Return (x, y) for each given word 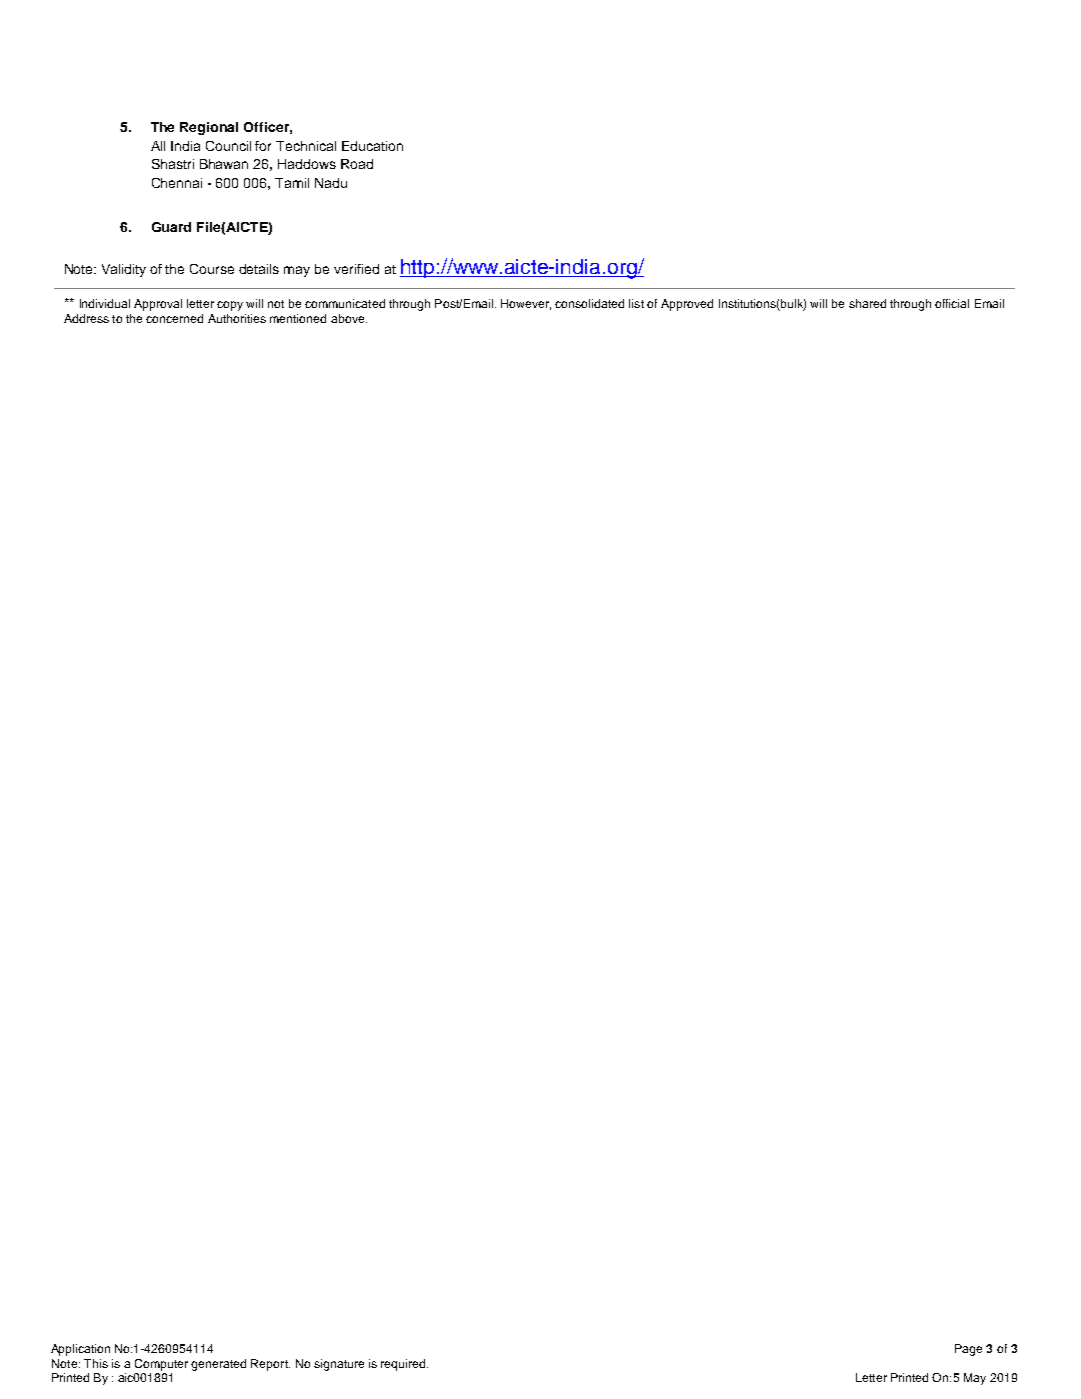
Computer (161, 1365)
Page (968, 1350)
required (404, 1365)
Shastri (173, 164)
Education (372, 146)
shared (867, 303)
